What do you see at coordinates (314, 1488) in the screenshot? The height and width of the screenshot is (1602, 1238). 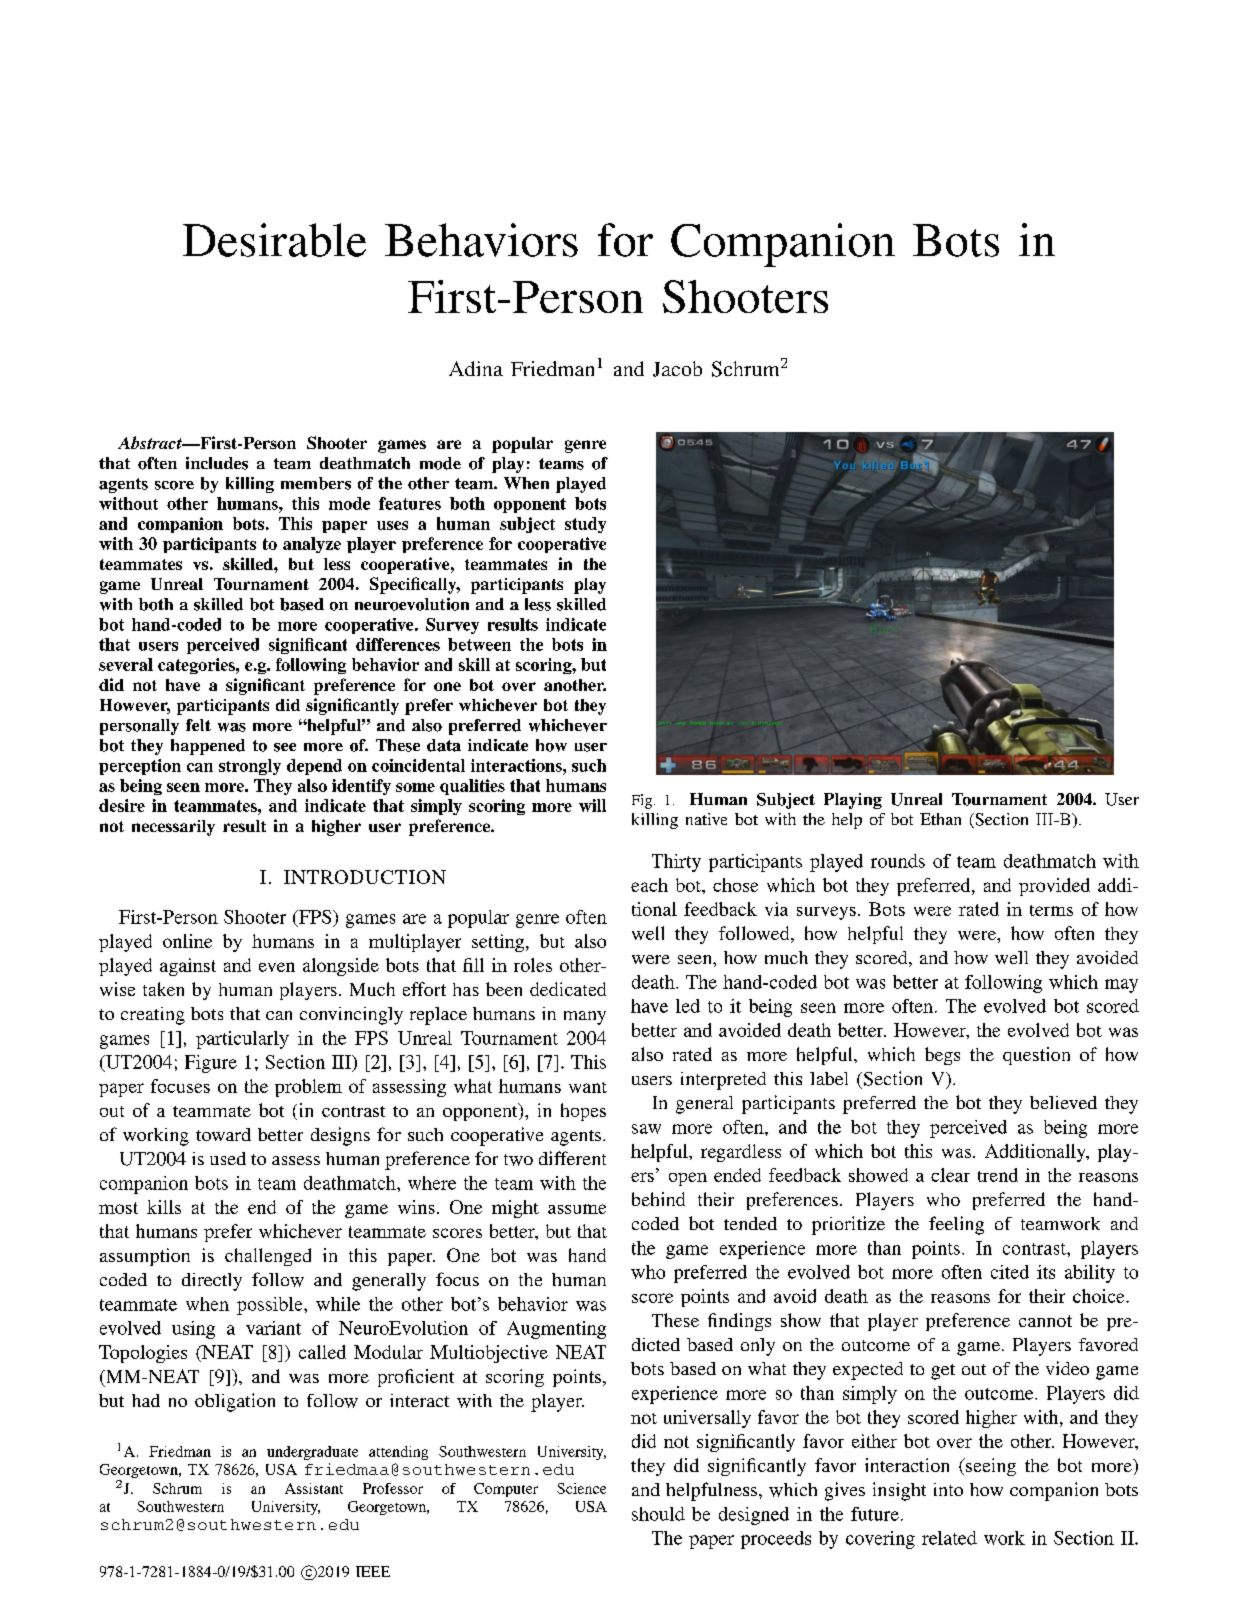 I see `Assistant` at bounding box center [314, 1488].
